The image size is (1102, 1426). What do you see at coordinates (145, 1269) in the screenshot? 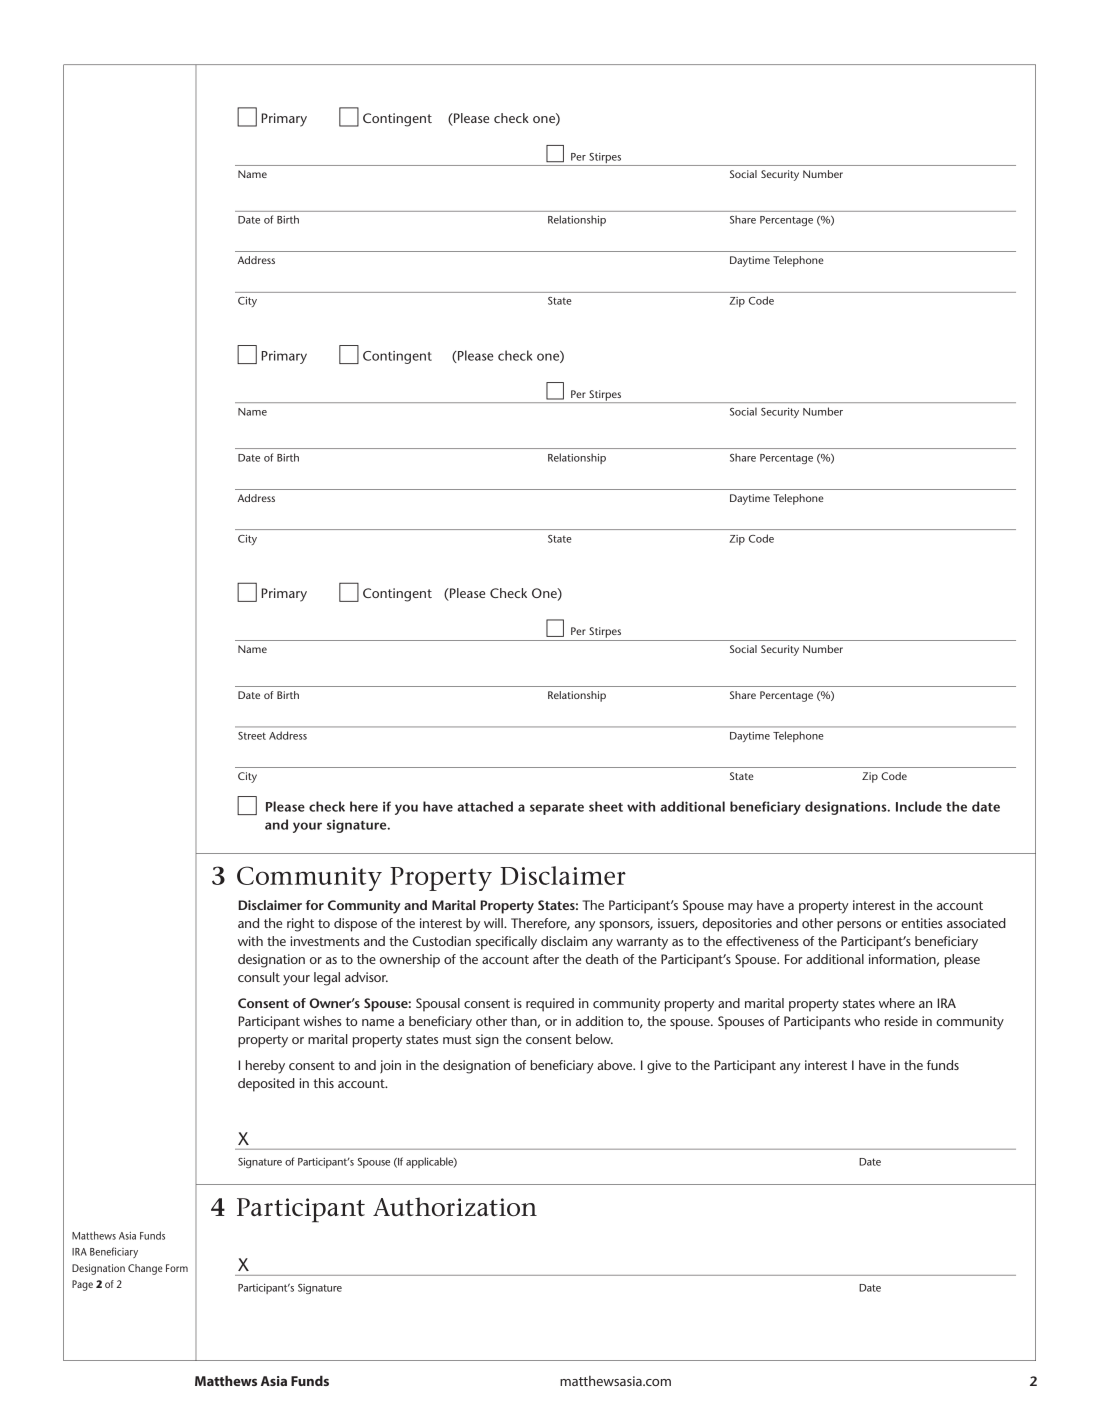
I see `Change` at bounding box center [145, 1269].
